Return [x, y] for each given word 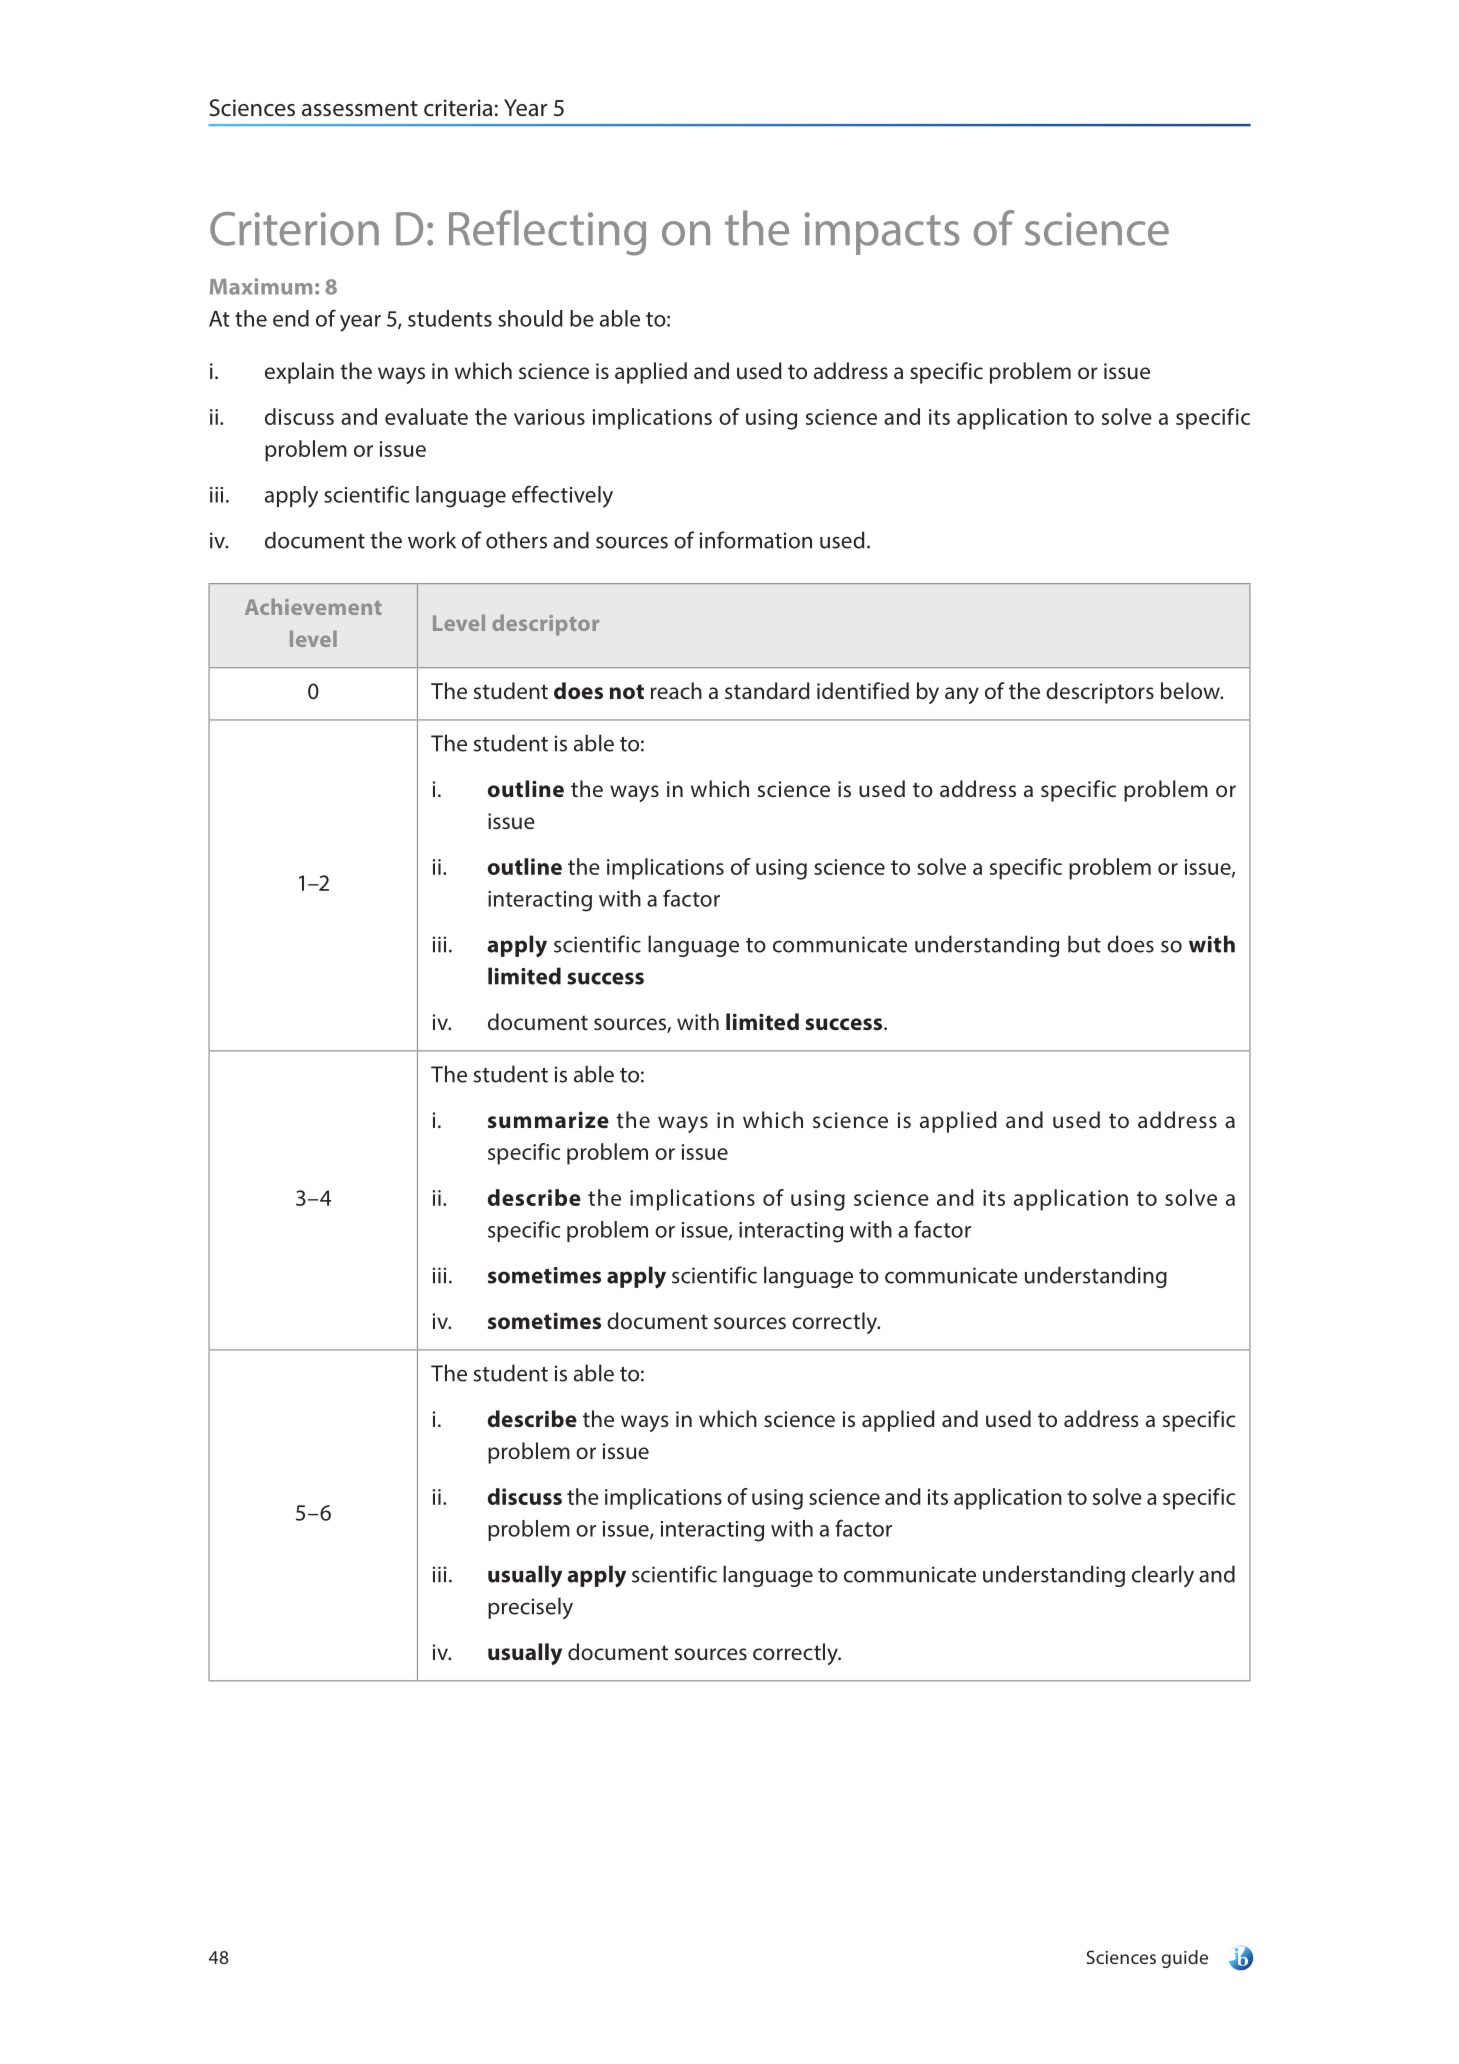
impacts [882, 233]
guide [1185, 1959]
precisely [530, 1608]
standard [767, 690]
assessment [360, 109]
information [756, 540]
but [1084, 944]
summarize [548, 1119]
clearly [1163, 1576]
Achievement [313, 606]
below [1191, 690]
